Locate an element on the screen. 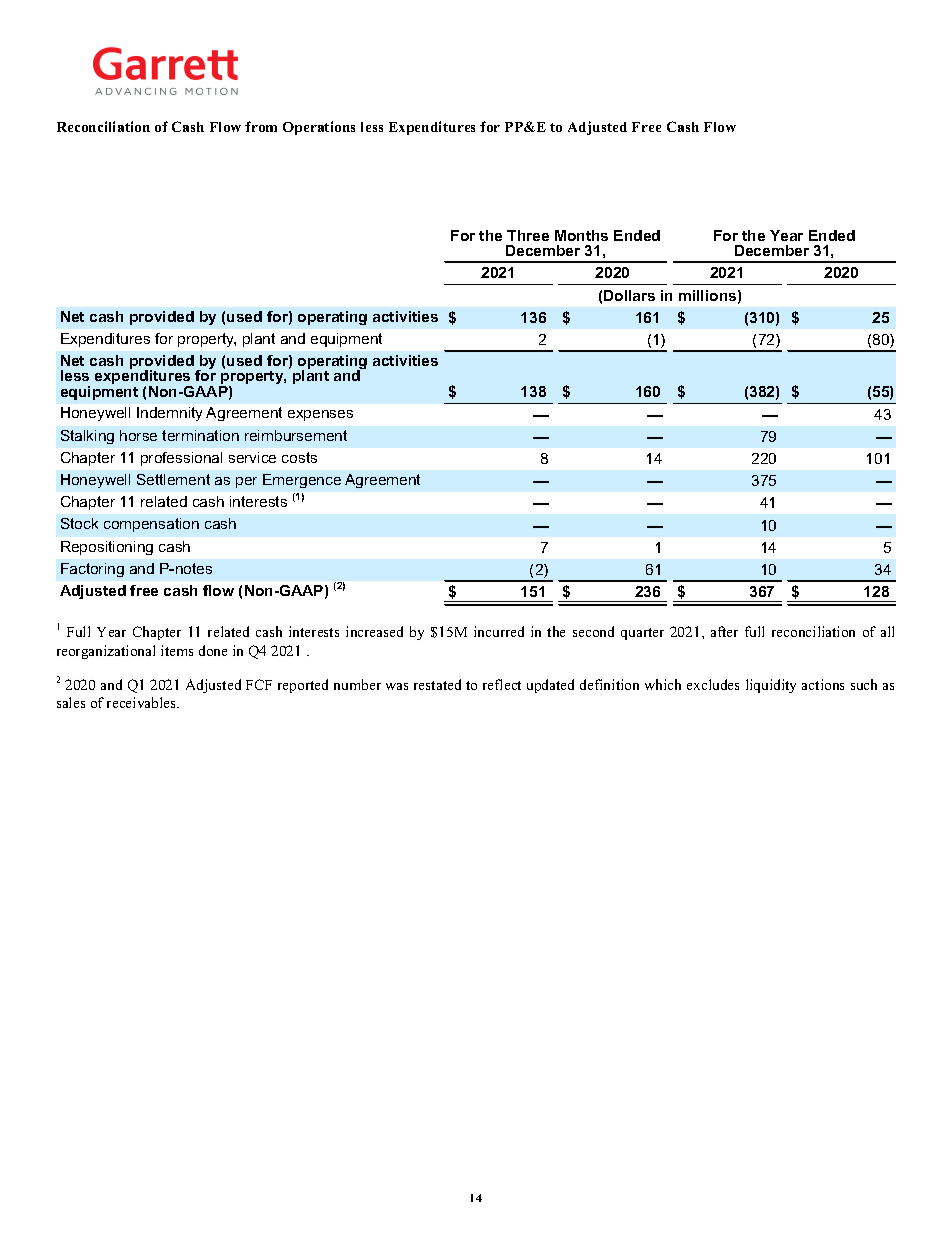 Image resolution: width=952 pixels, height=1233 pixels. receivables is located at coordinates (143, 702).
